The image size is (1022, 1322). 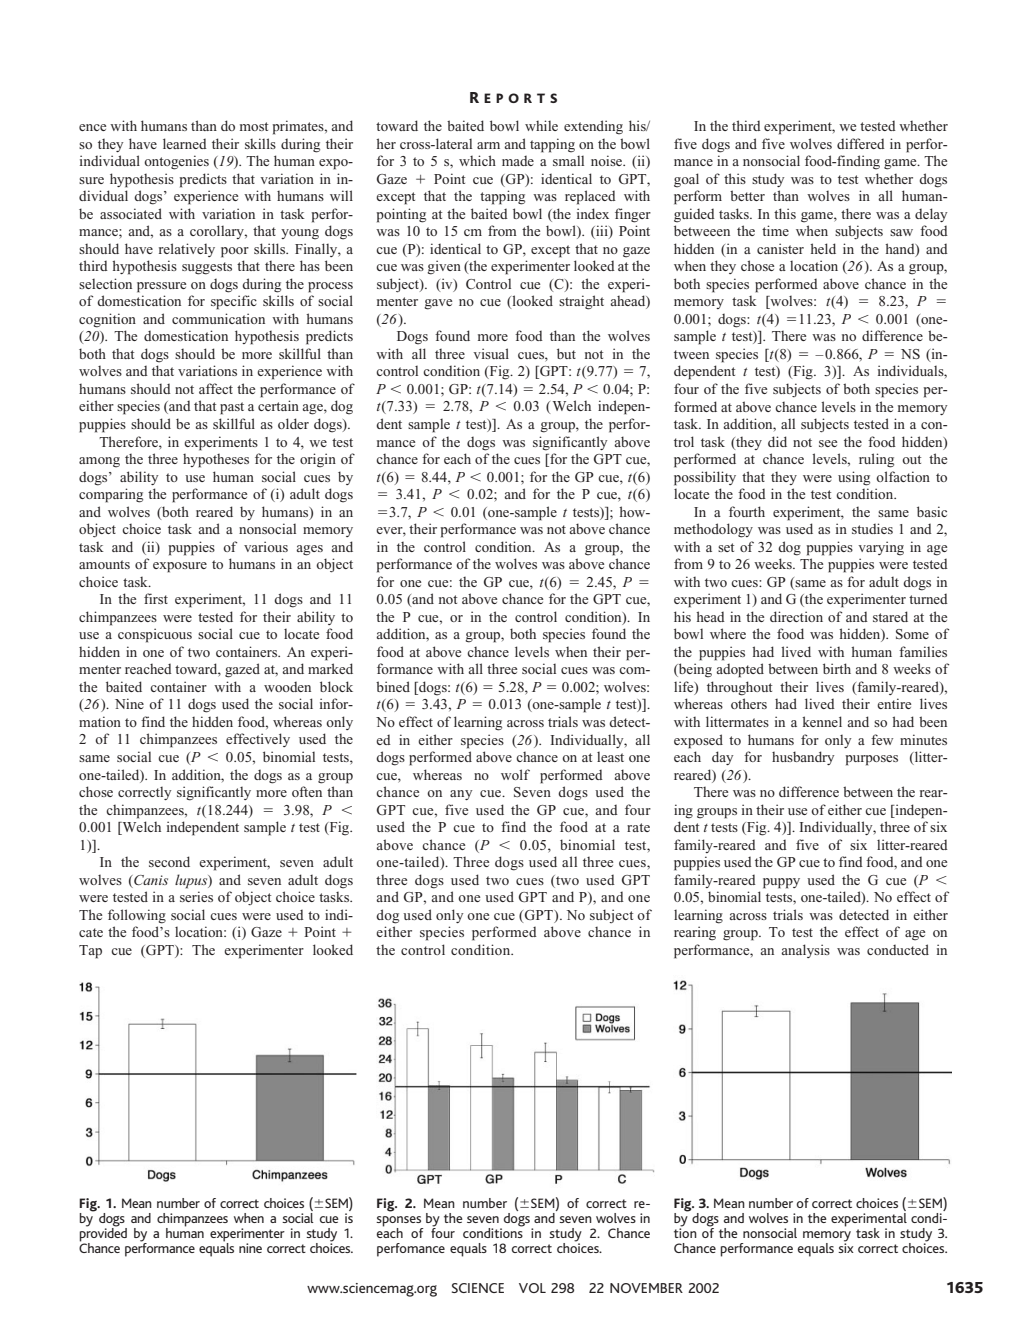 I want to click on learned, so click(x=185, y=143).
